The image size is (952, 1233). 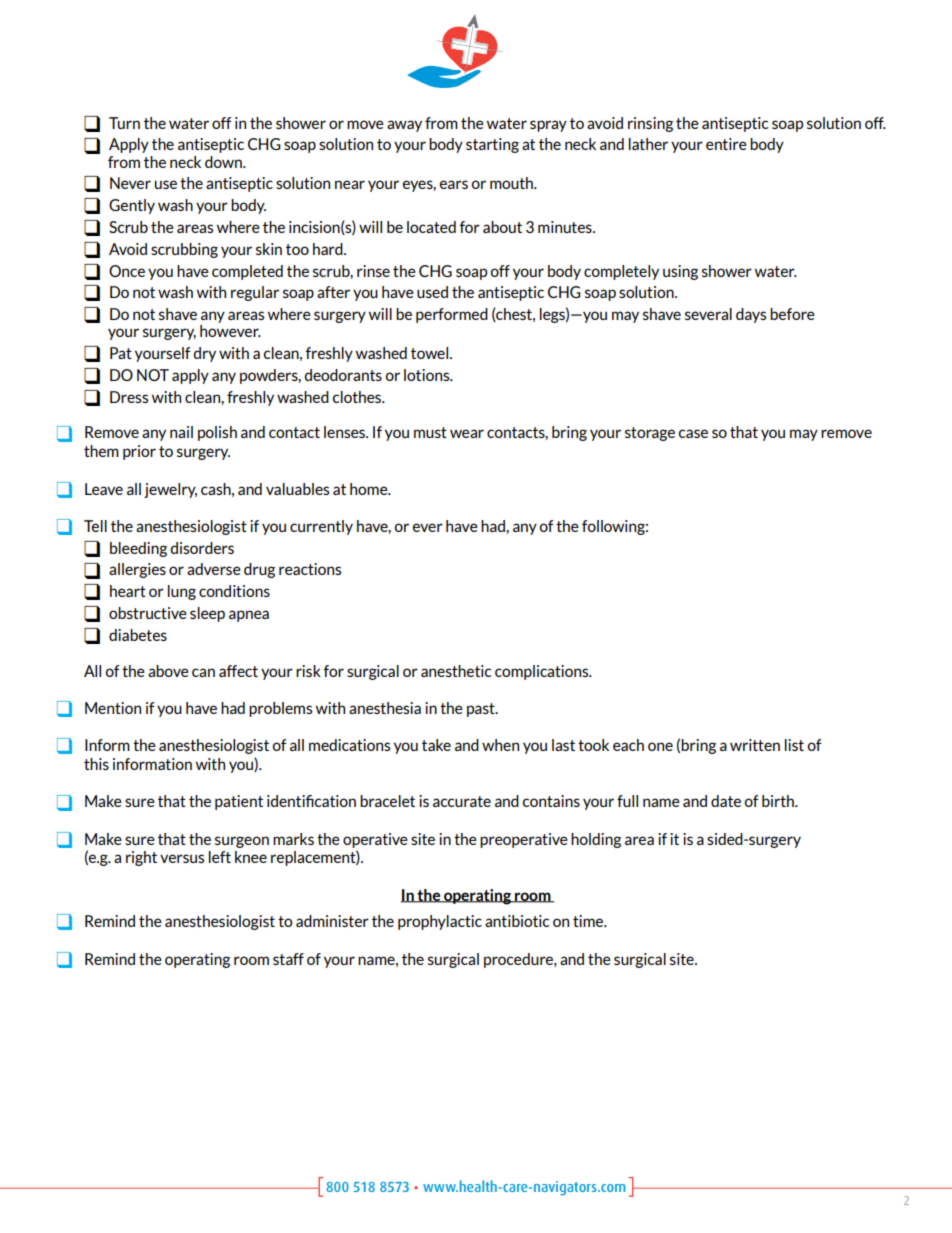 I want to click on days, so click(x=751, y=315).
